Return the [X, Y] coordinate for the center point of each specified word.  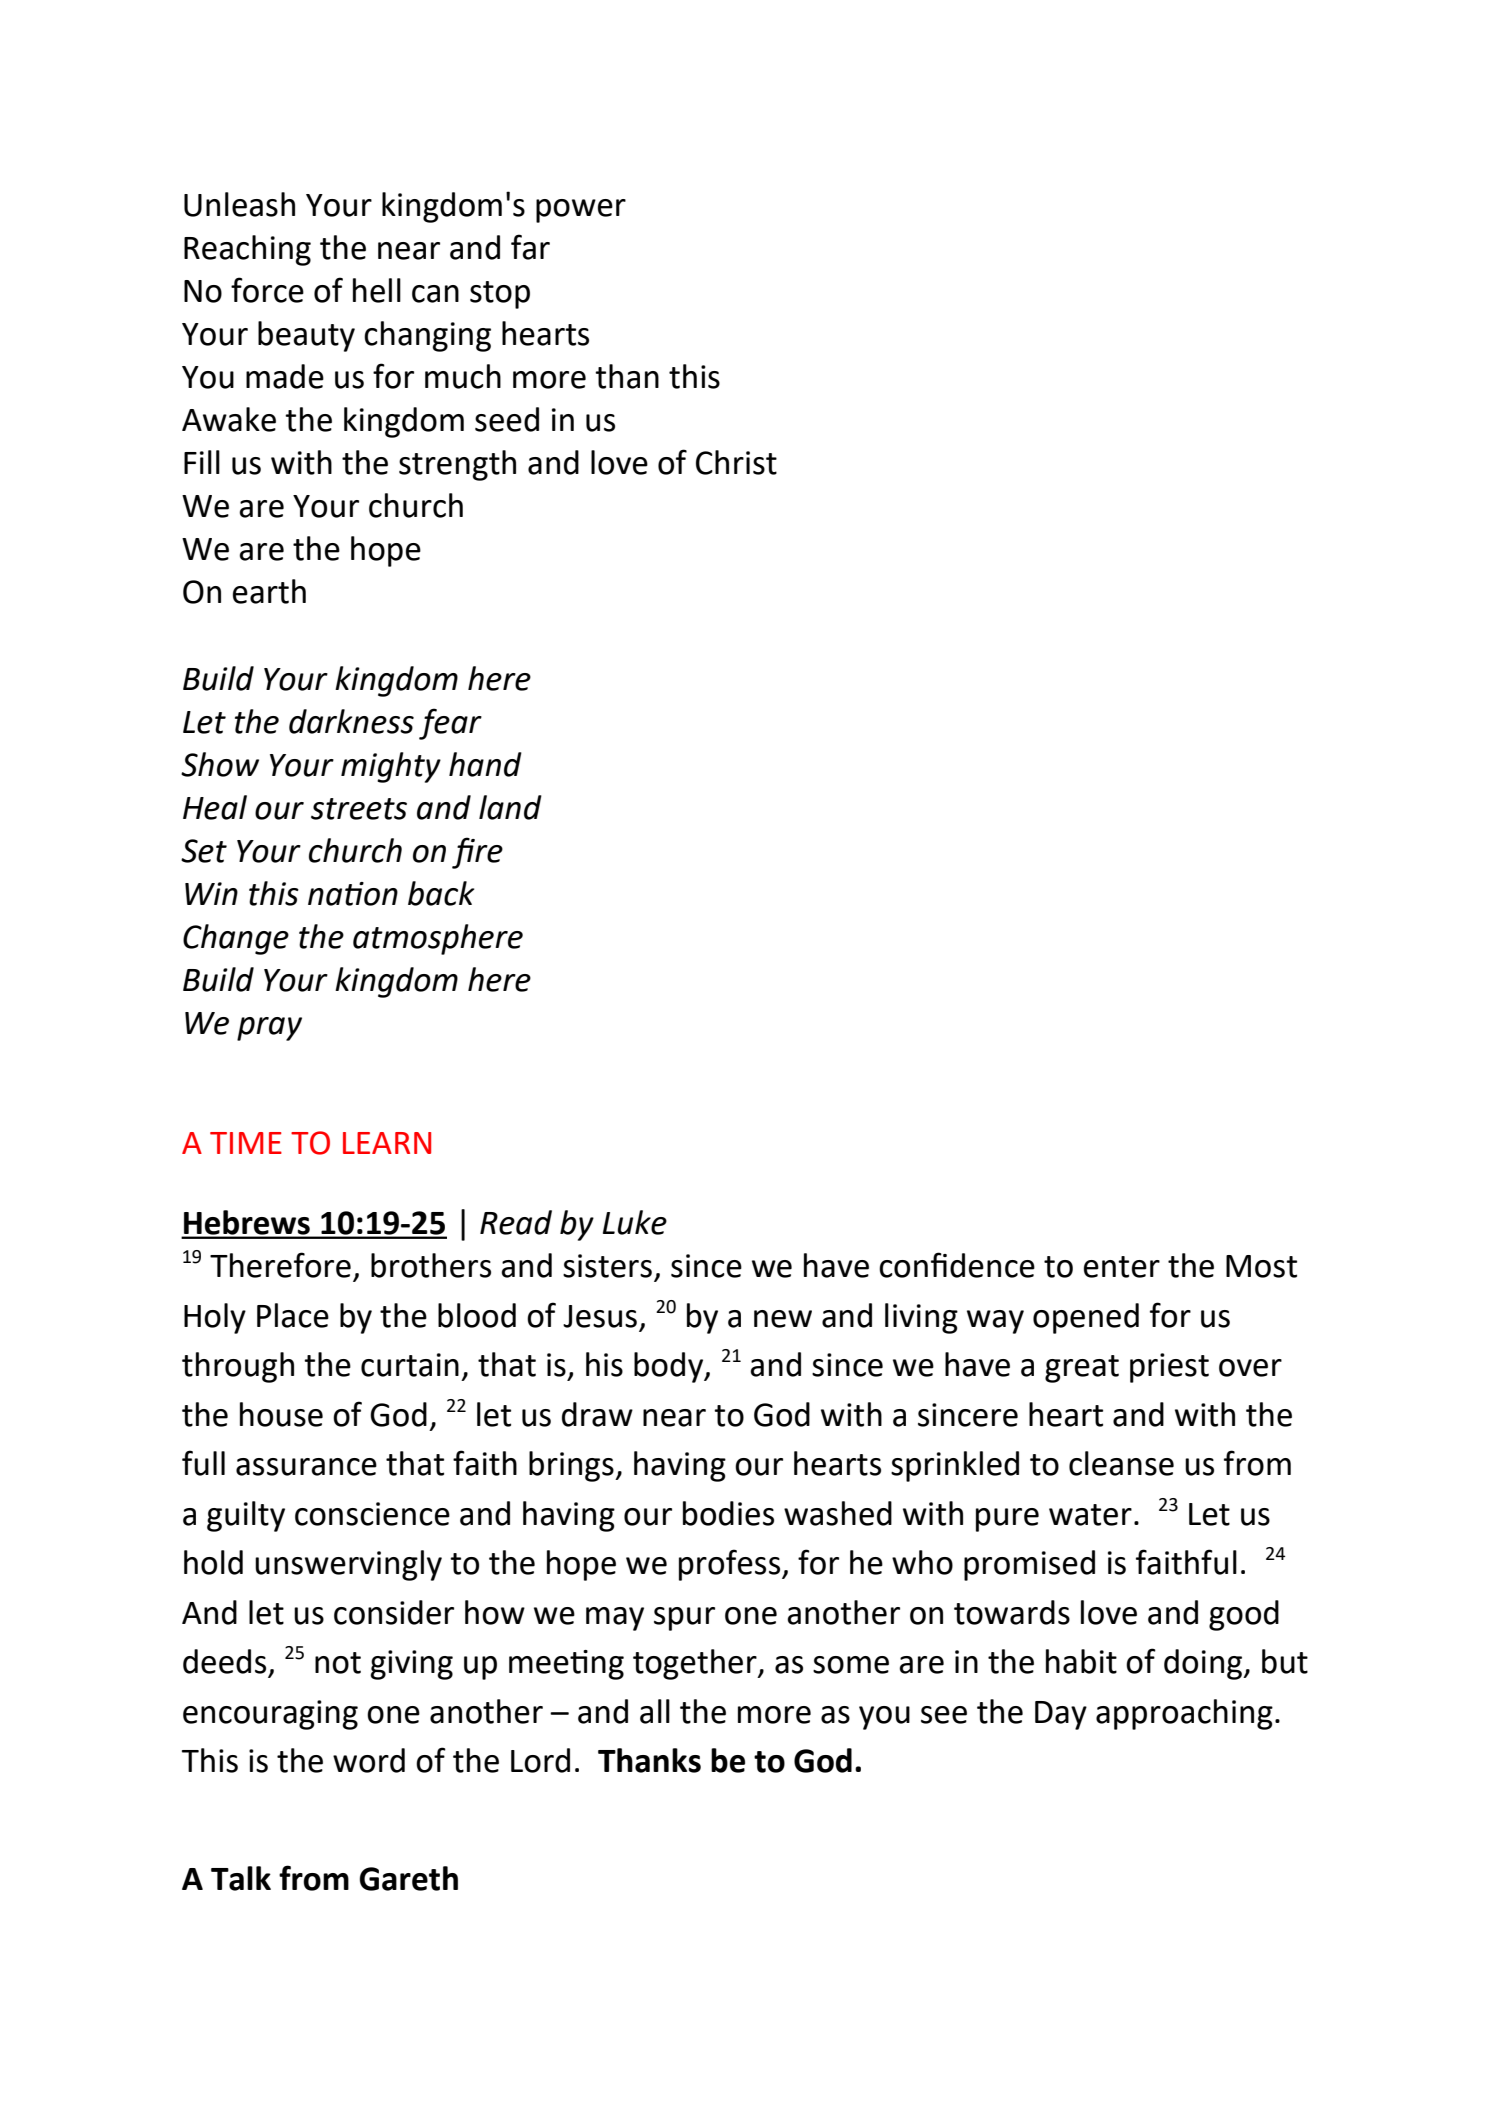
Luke [635, 1222]
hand [485, 764]
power [581, 211]
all [655, 1711]
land [510, 807]
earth [269, 591]
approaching [1184, 1714]
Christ [736, 462]
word [369, 1760]
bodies [728, 1513]
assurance [306, 1467]
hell [377, 290]
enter [1122, 1267]
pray [269, 1029]
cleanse [1121, 1463]
